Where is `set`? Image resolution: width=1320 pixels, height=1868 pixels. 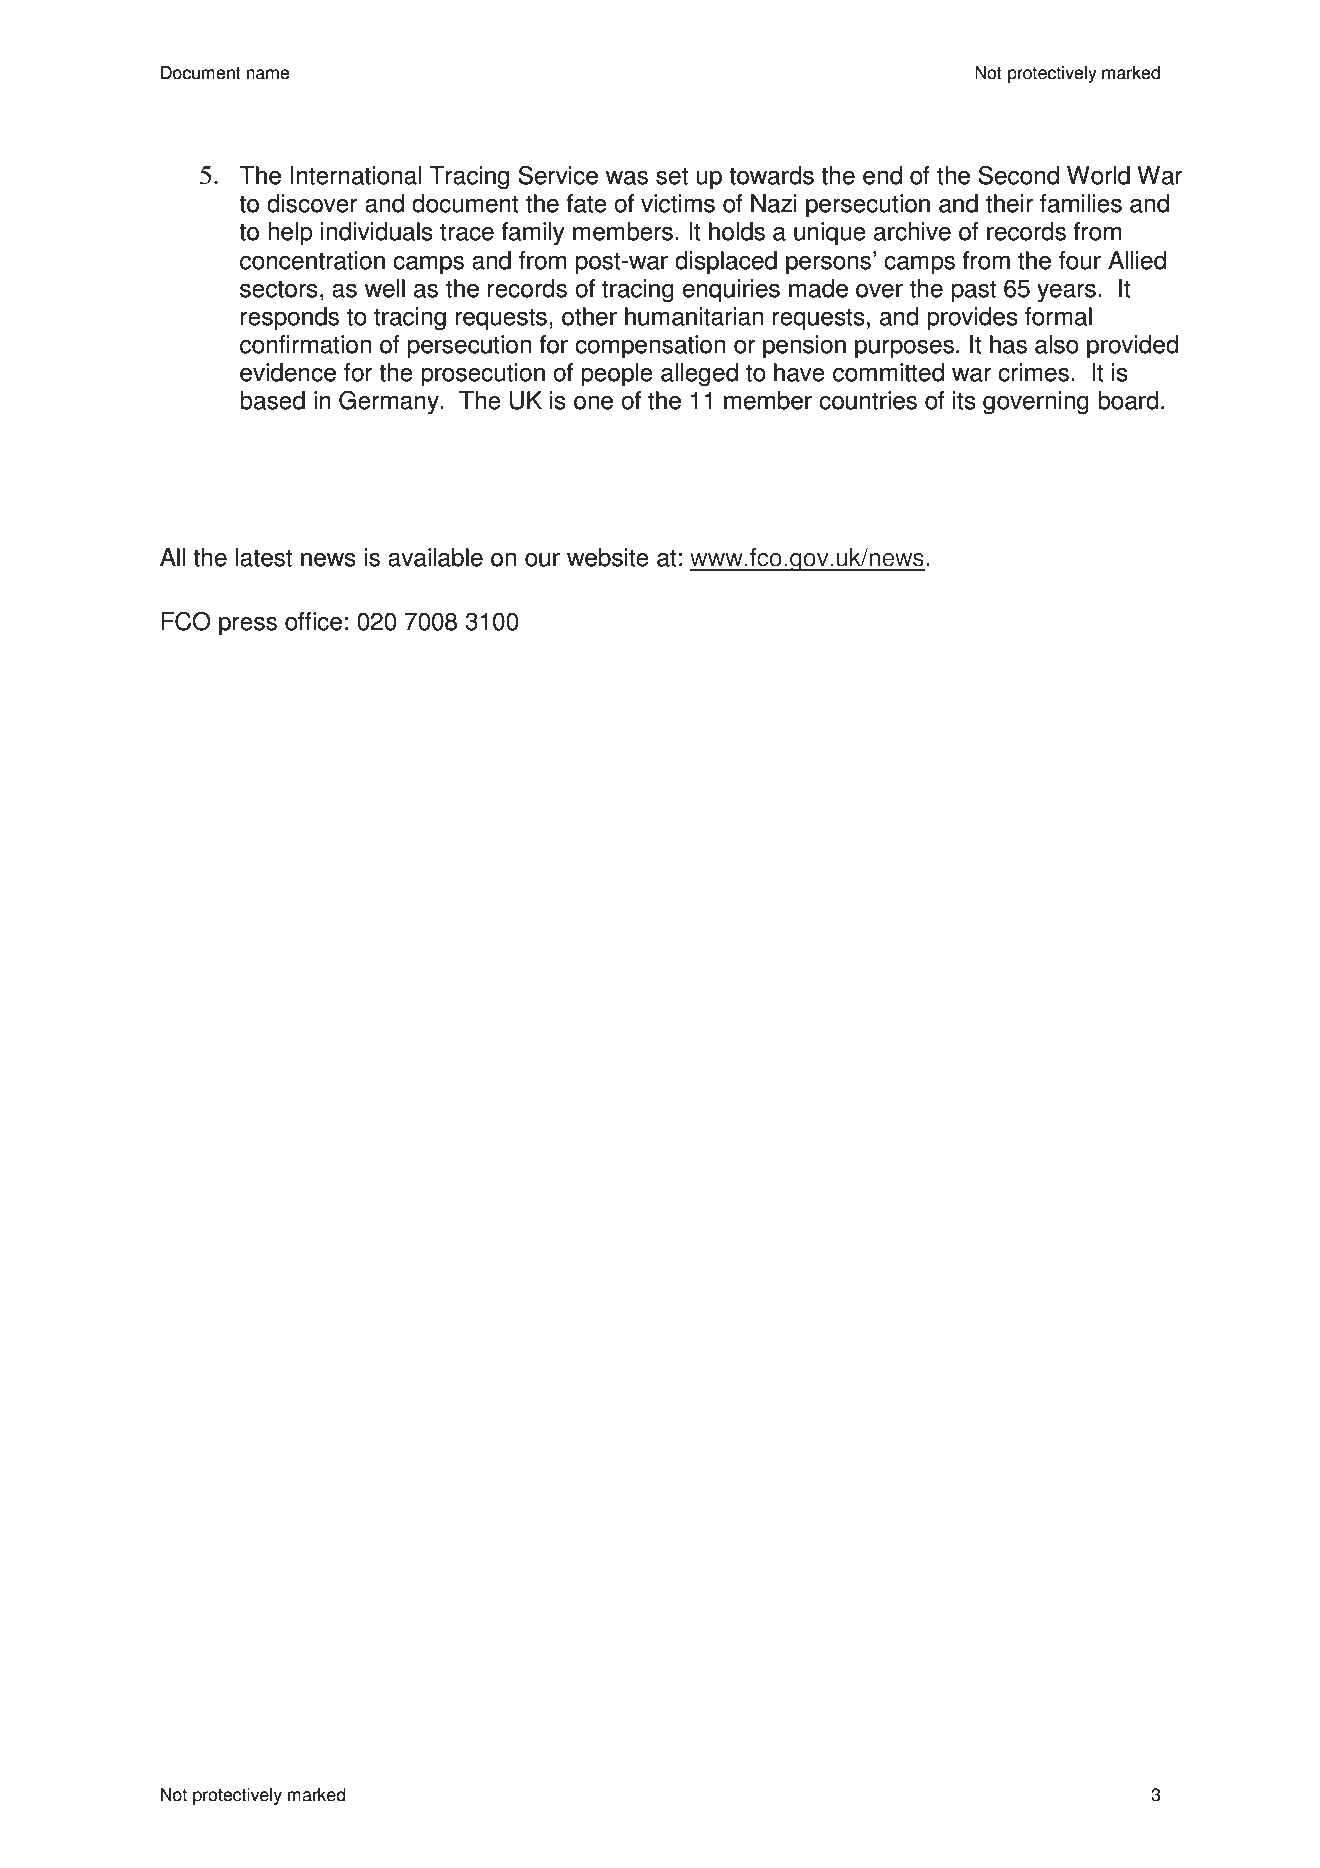
set is located at coordinates (672, 176).
